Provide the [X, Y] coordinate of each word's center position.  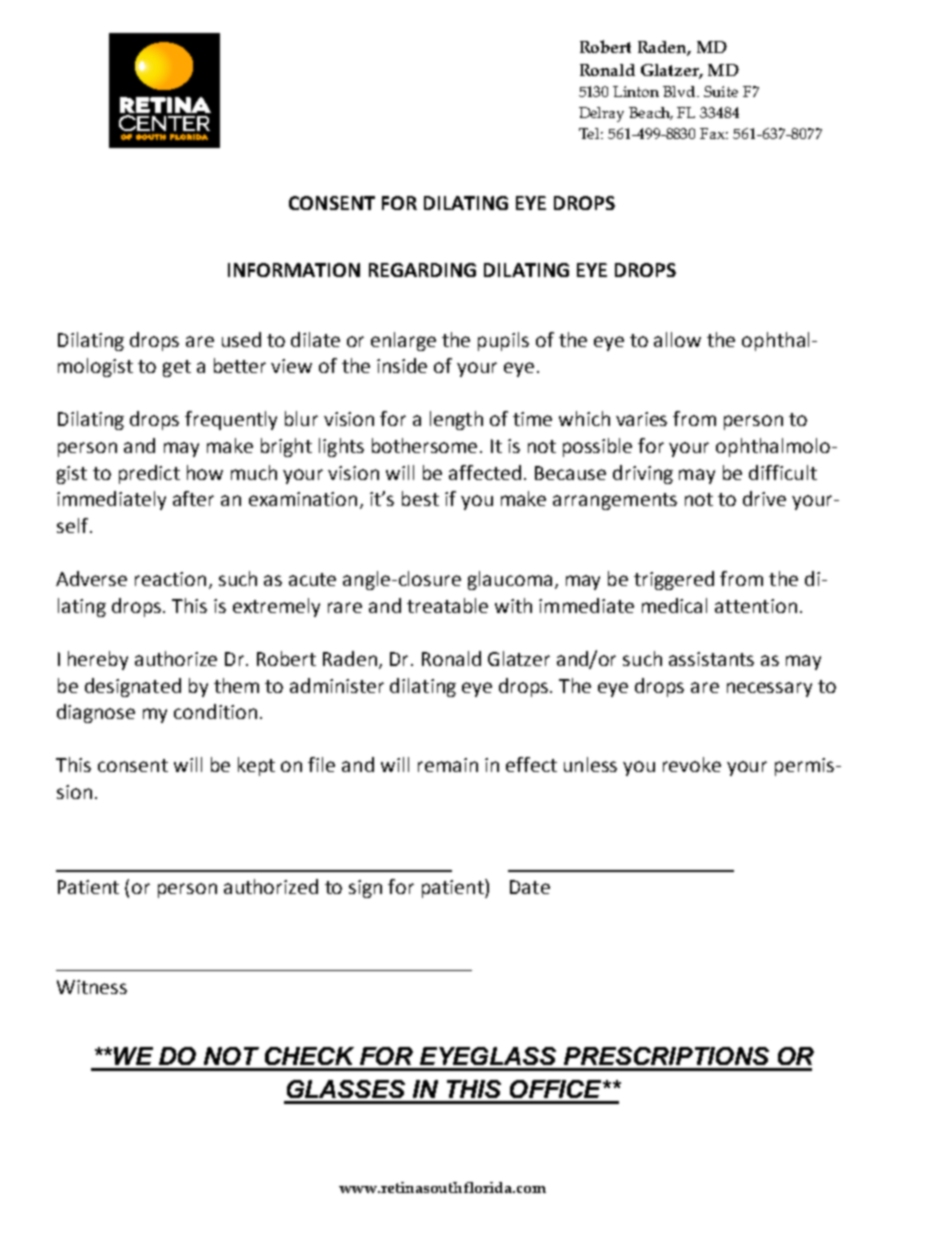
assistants [711, 659]
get [177, 368]
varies [641, 419]
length [456, 420]
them [236, 685]
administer [337, 685]
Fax [714, 133]
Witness [92, 987]
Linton [636, 91]
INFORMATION [294, 270]
